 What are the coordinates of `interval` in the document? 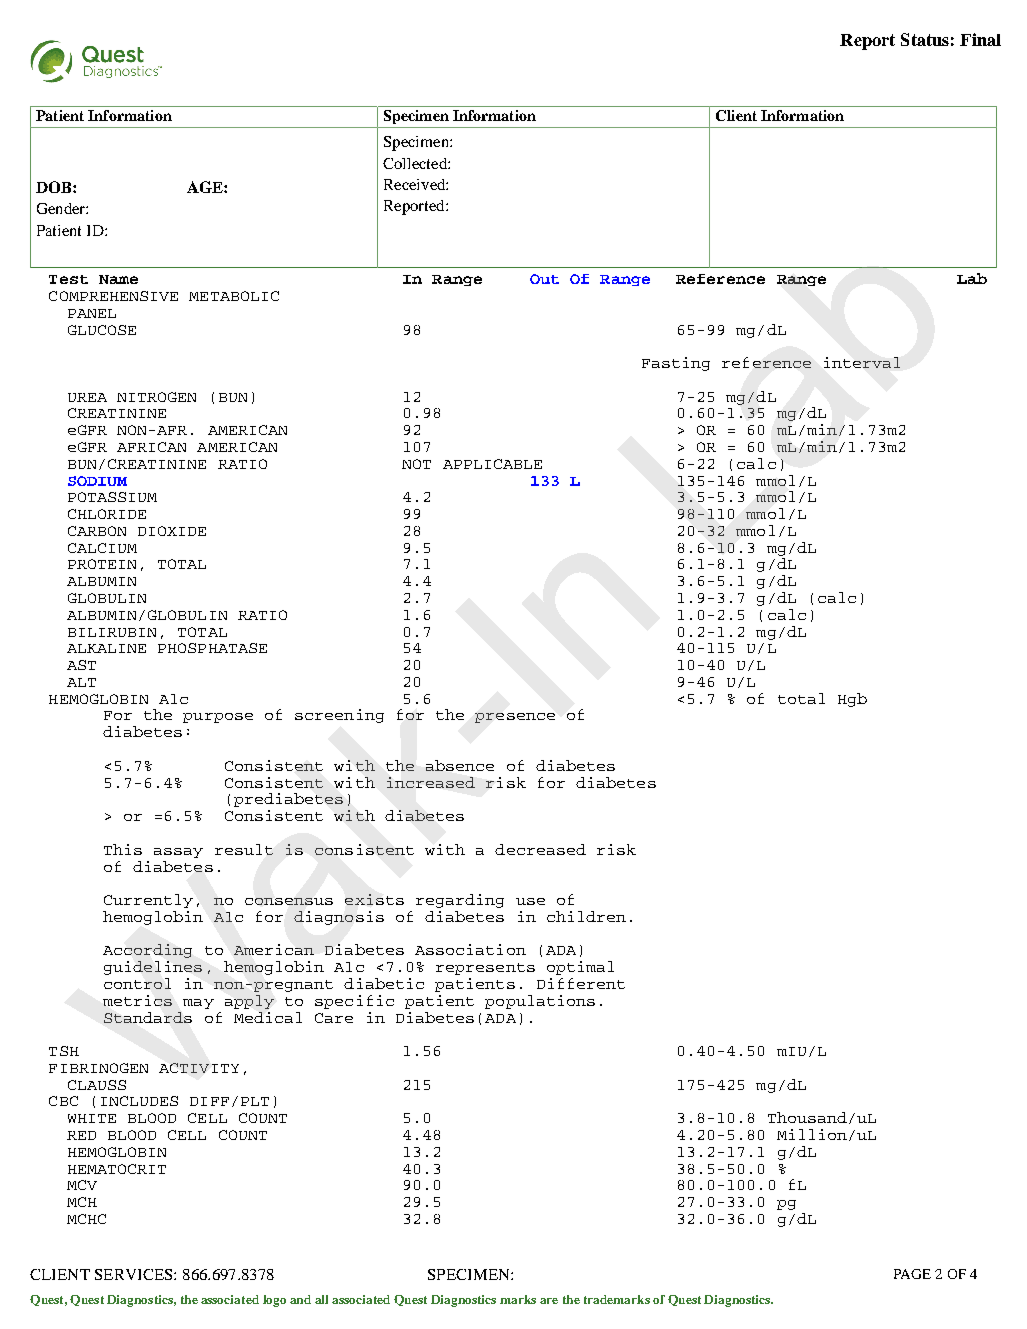 It's located at (862, 362).
